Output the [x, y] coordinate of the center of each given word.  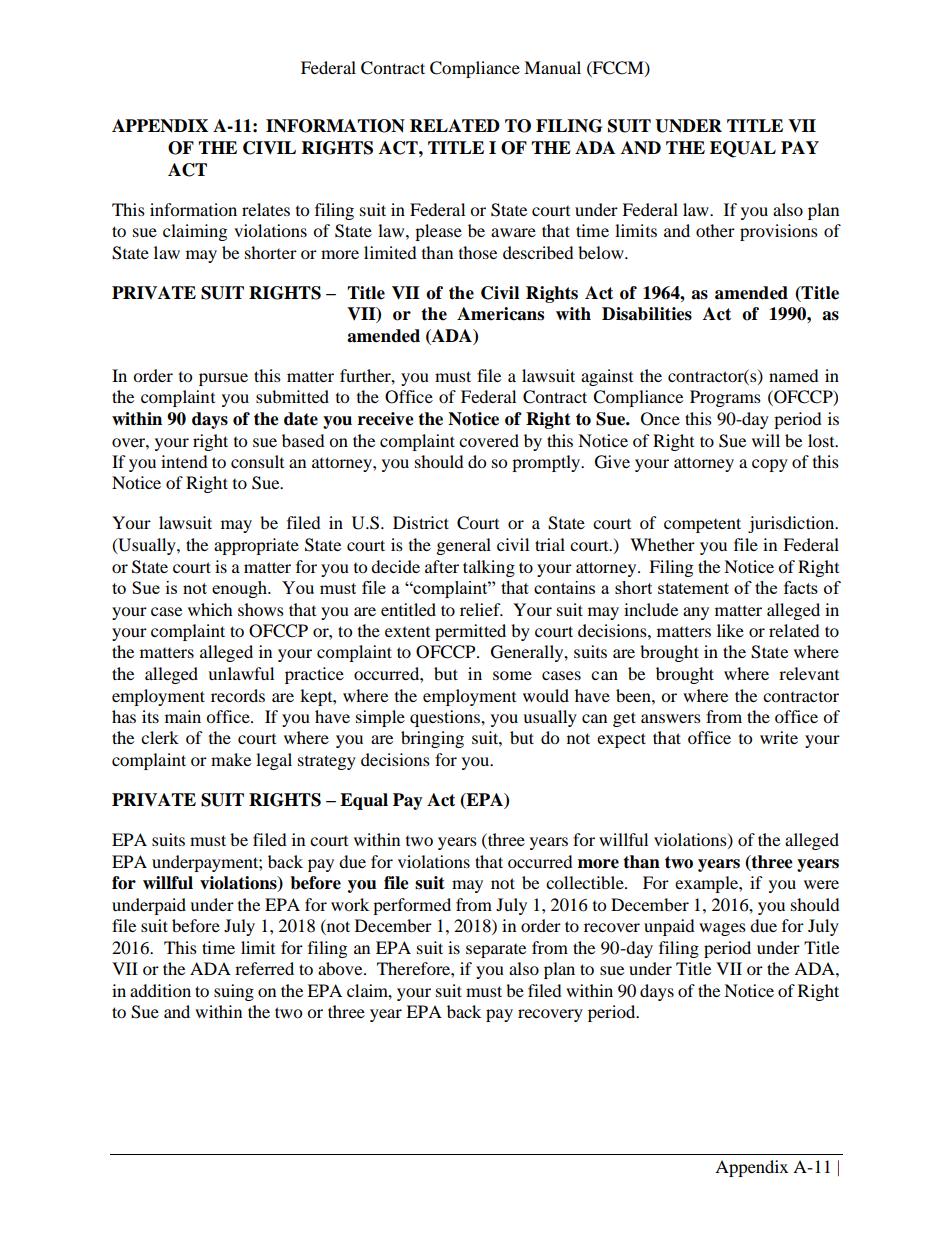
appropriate [256, 546]
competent [702, 525]
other [715, 230]
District [421, 522]
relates [266, 209]
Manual [552, 67]
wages [722, 929]
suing [234, 992]
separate [496, 951]
